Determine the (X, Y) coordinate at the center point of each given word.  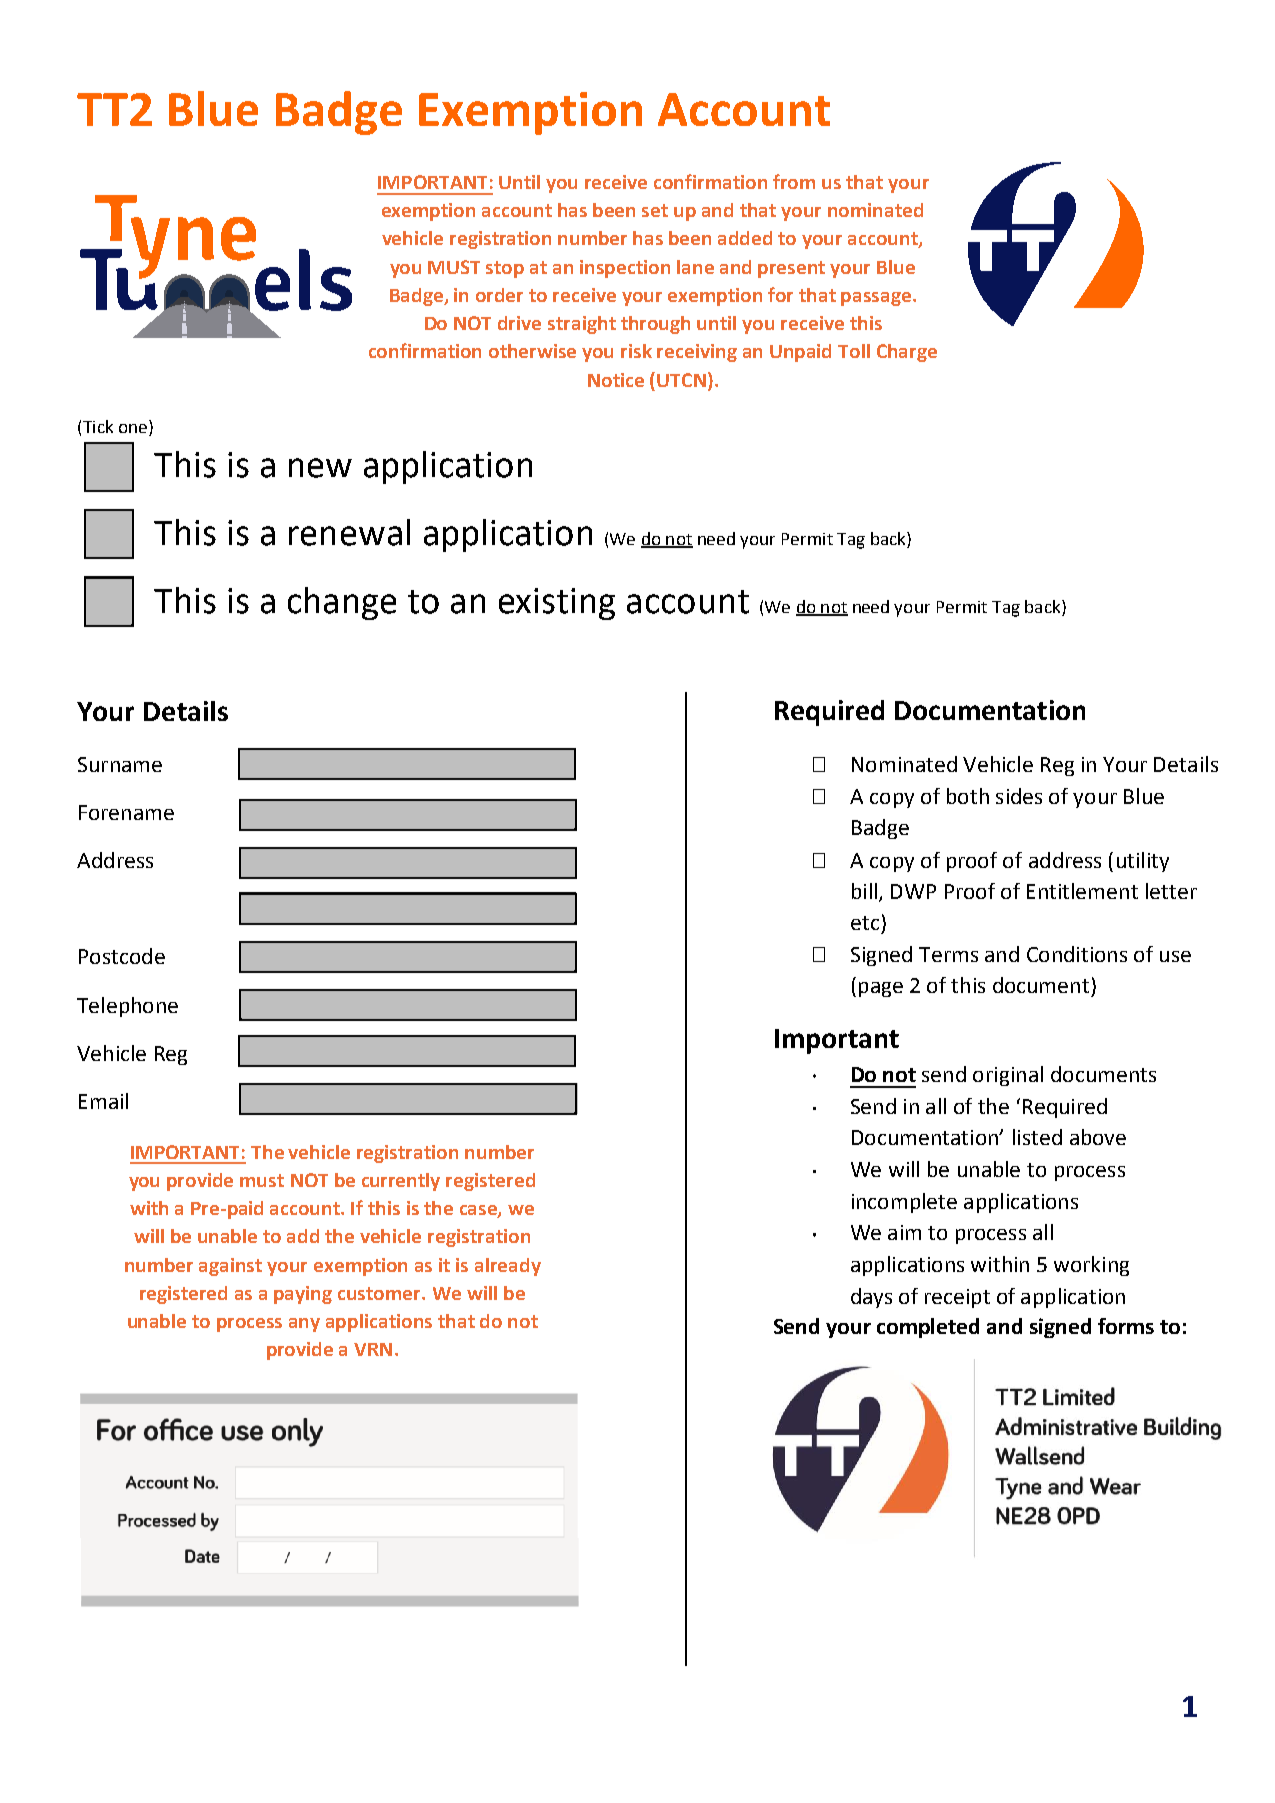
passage (877, 299)
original (1008, 1076)
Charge (907, 353)
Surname (120, 764)
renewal (349, 532)
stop (505, 269)
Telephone (127, 1007)
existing (557, 604)
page (881, 989)
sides (1019, 796)
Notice (616, 380)
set (655, 210)
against (230, 1267)
